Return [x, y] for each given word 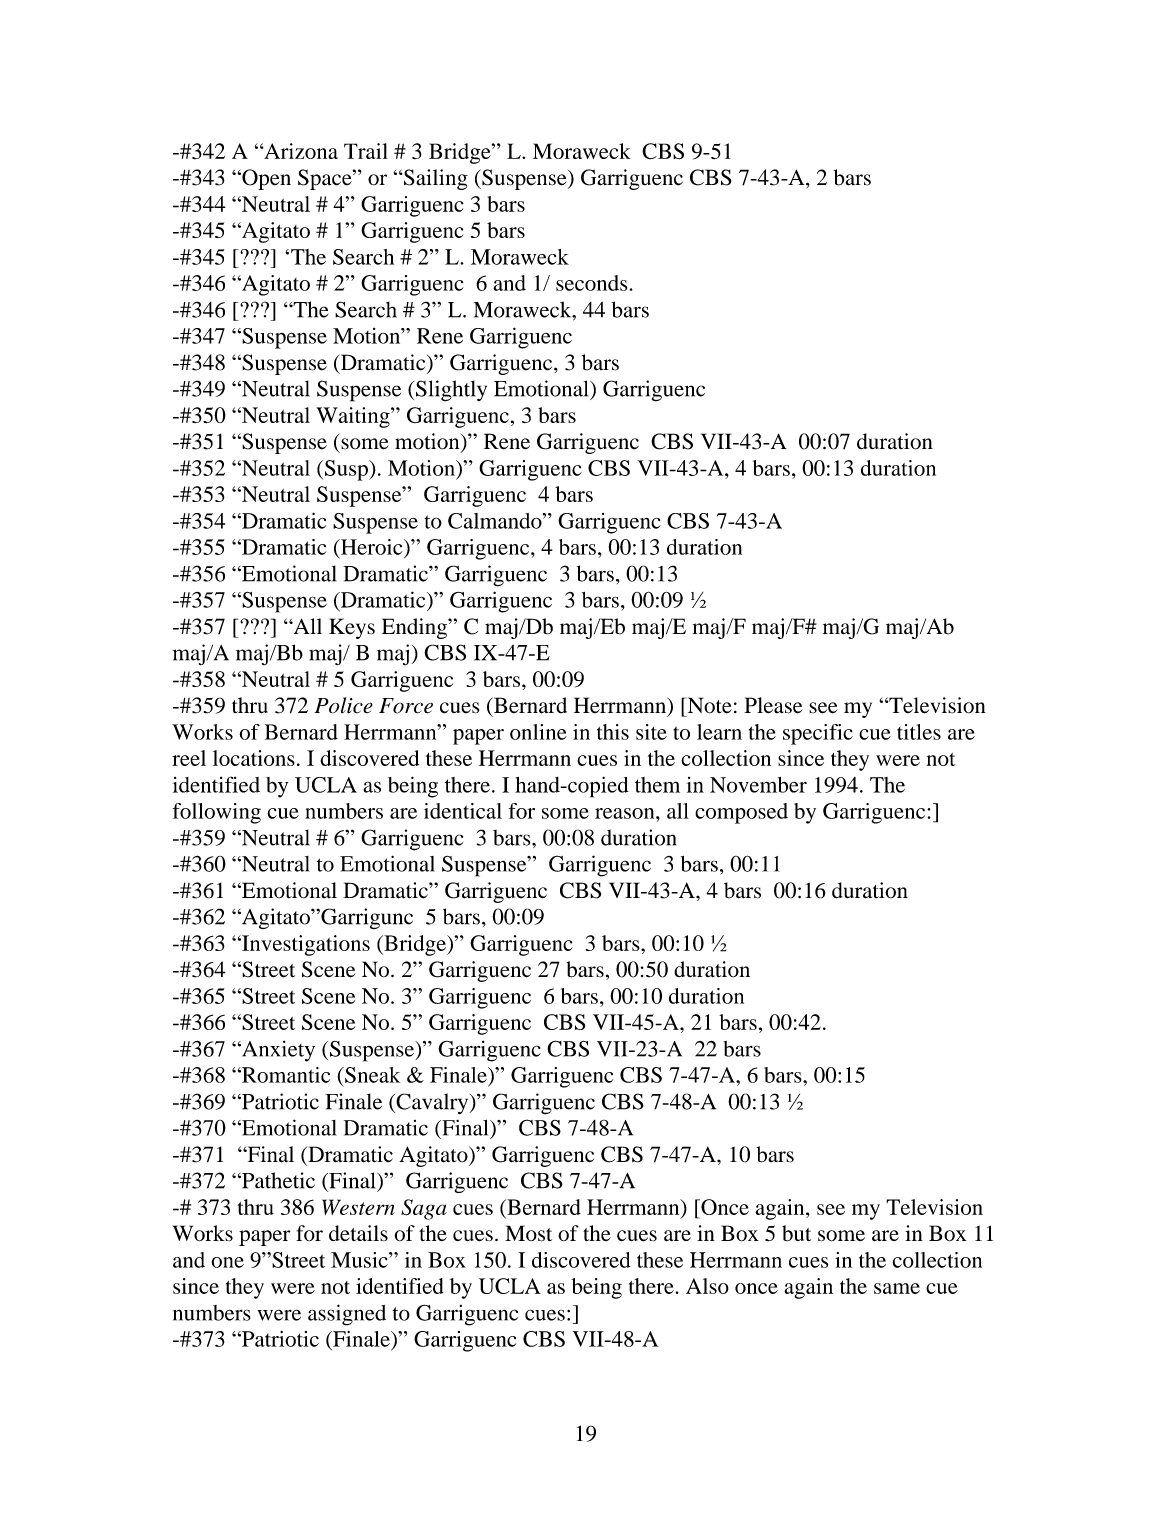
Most [528, 1233]
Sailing [435, 179]
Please [773, 705]
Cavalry [432, 1103]
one [227, 1262]
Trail [366, 151]
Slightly [451, 391]
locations [254, 758]
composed [741, 813]
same [897, 1288]
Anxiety [277, 1051]
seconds [593, 283]
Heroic [371, 548]
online [538, 732]
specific [818, 734]
